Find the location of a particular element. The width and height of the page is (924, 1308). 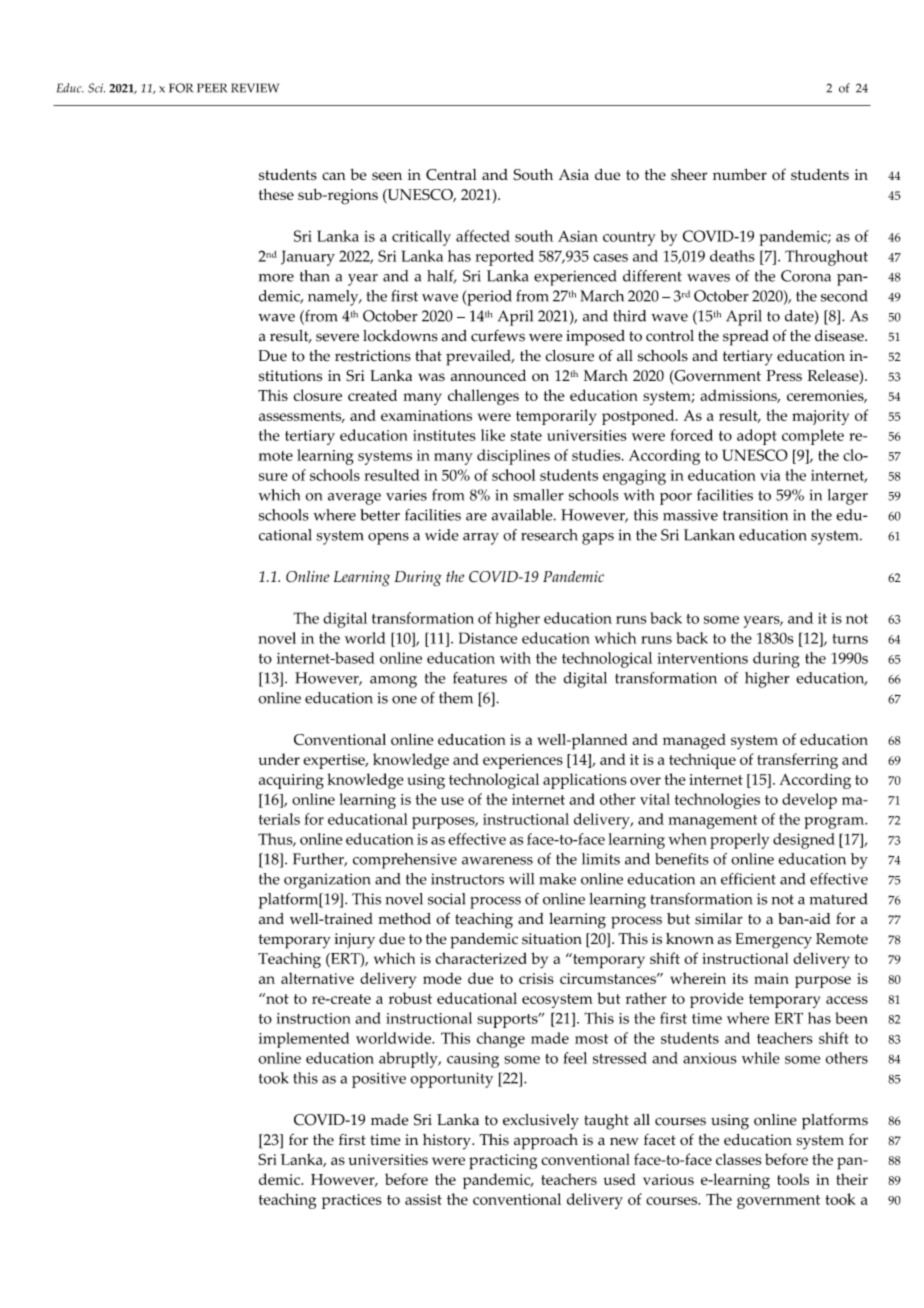

tools is located at coordinates (793, 1179).
